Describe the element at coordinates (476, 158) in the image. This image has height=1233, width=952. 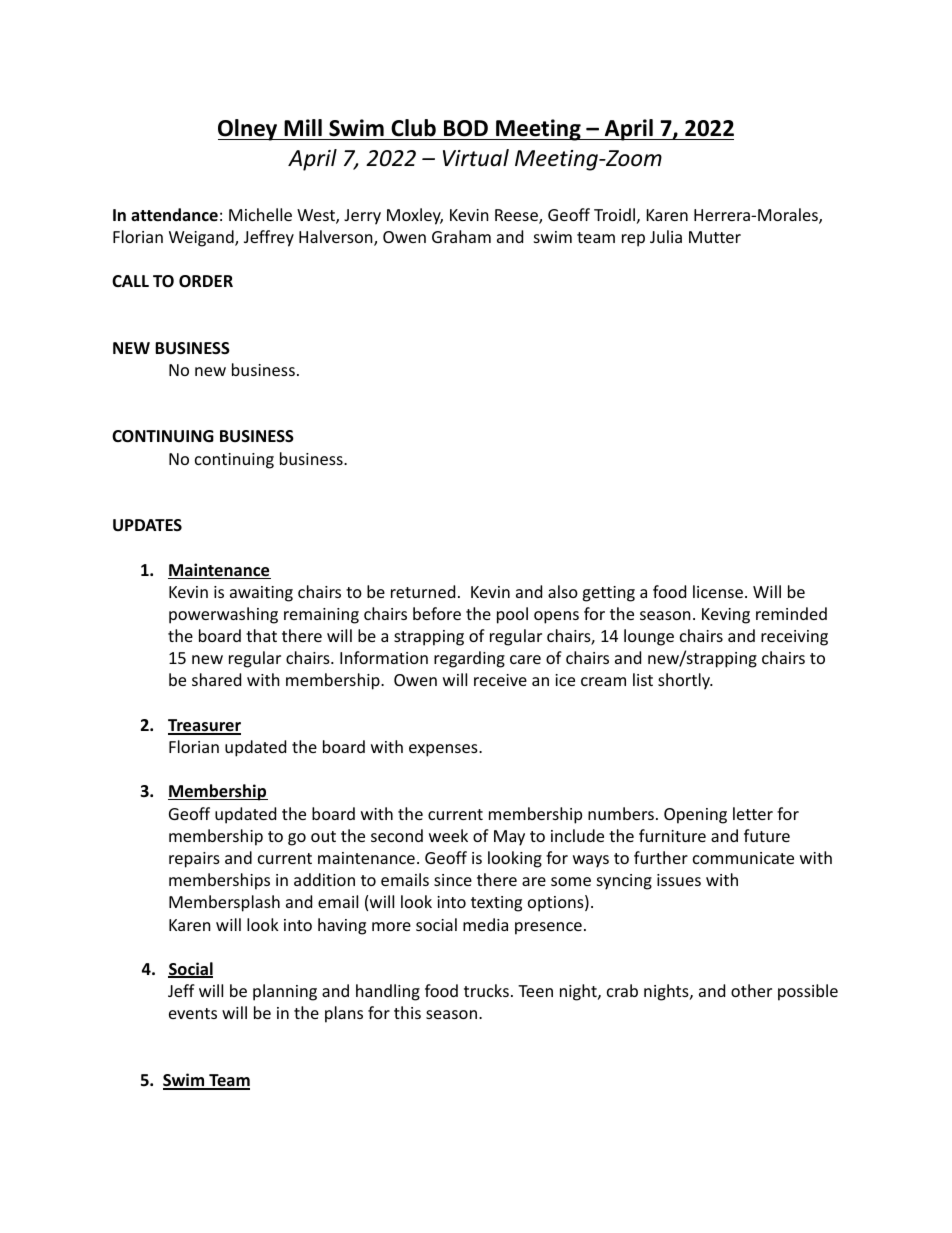
I see `Virtual` at that location.
